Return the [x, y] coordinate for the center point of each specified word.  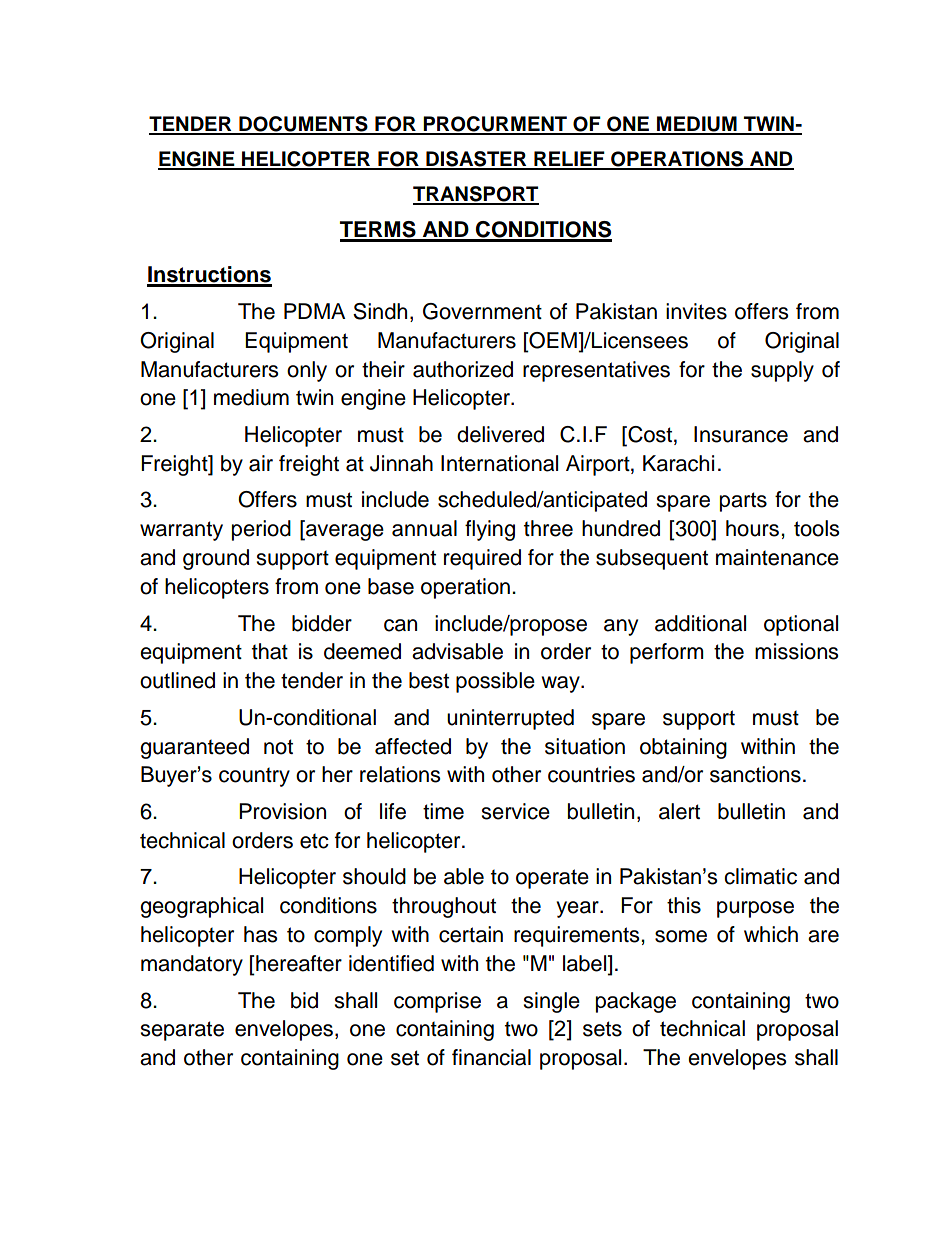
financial [491, 1057]
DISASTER [476, 160]
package [636, 1002]
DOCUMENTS [303, 125]
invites [696, 311]
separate [182, 1031]
